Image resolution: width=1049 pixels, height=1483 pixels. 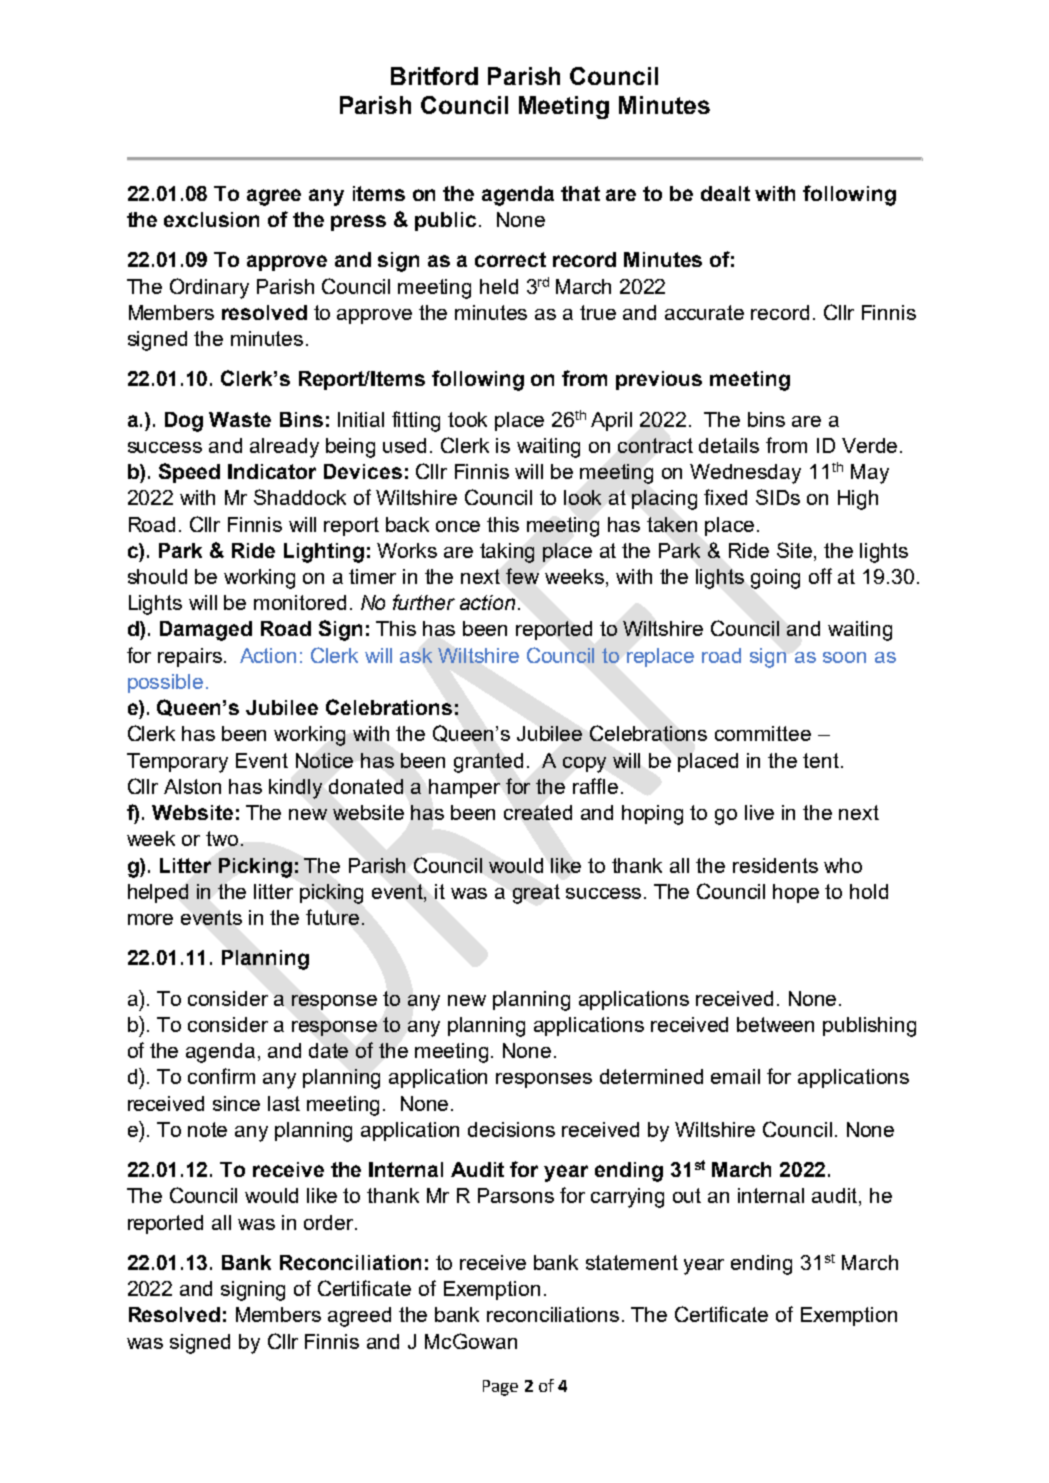 What do you see at coordinates (510, 259) in the screenshot?
I see `correct` at bounding box center [510, 259].
